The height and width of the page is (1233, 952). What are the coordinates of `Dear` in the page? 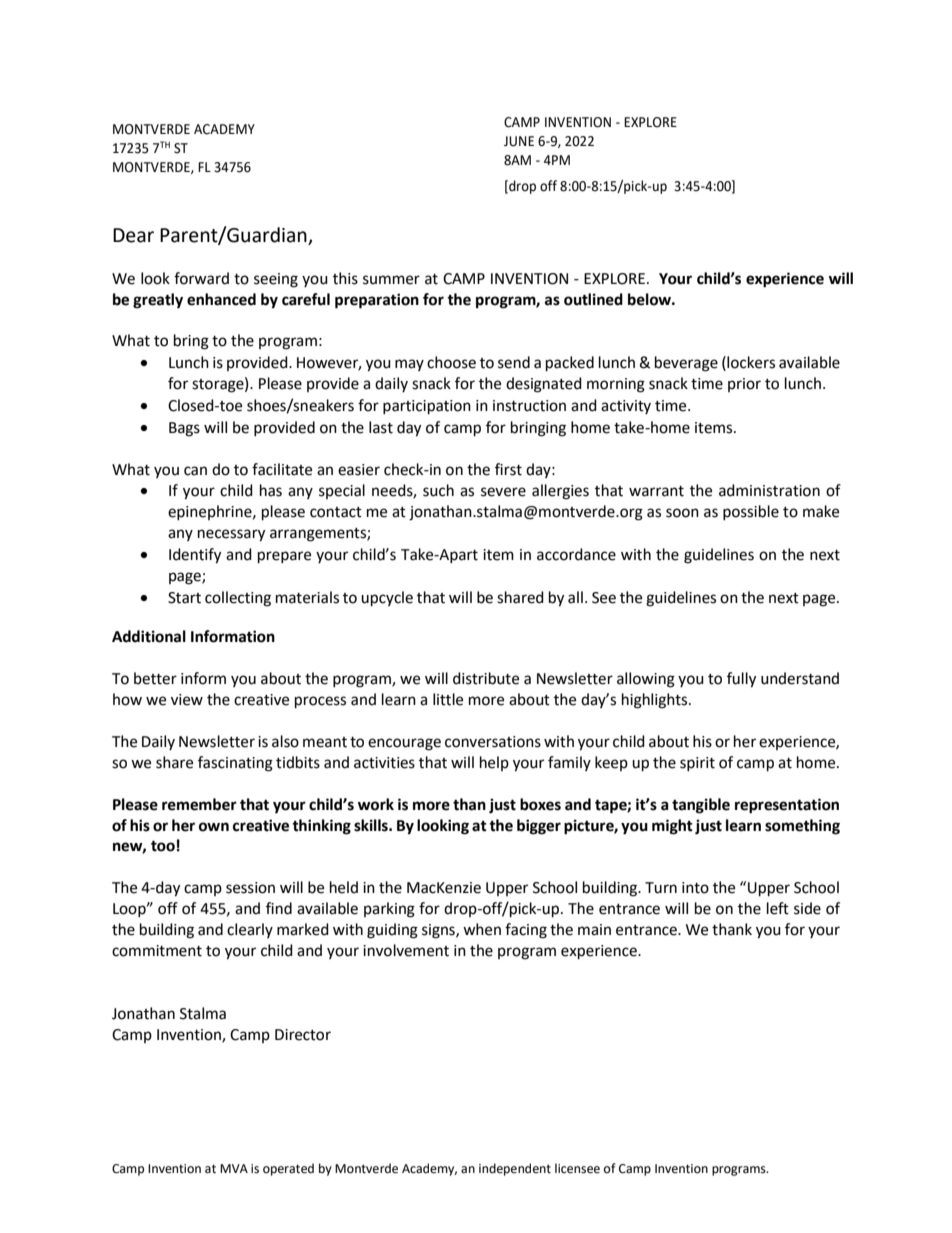 It's located at (133, 235).
